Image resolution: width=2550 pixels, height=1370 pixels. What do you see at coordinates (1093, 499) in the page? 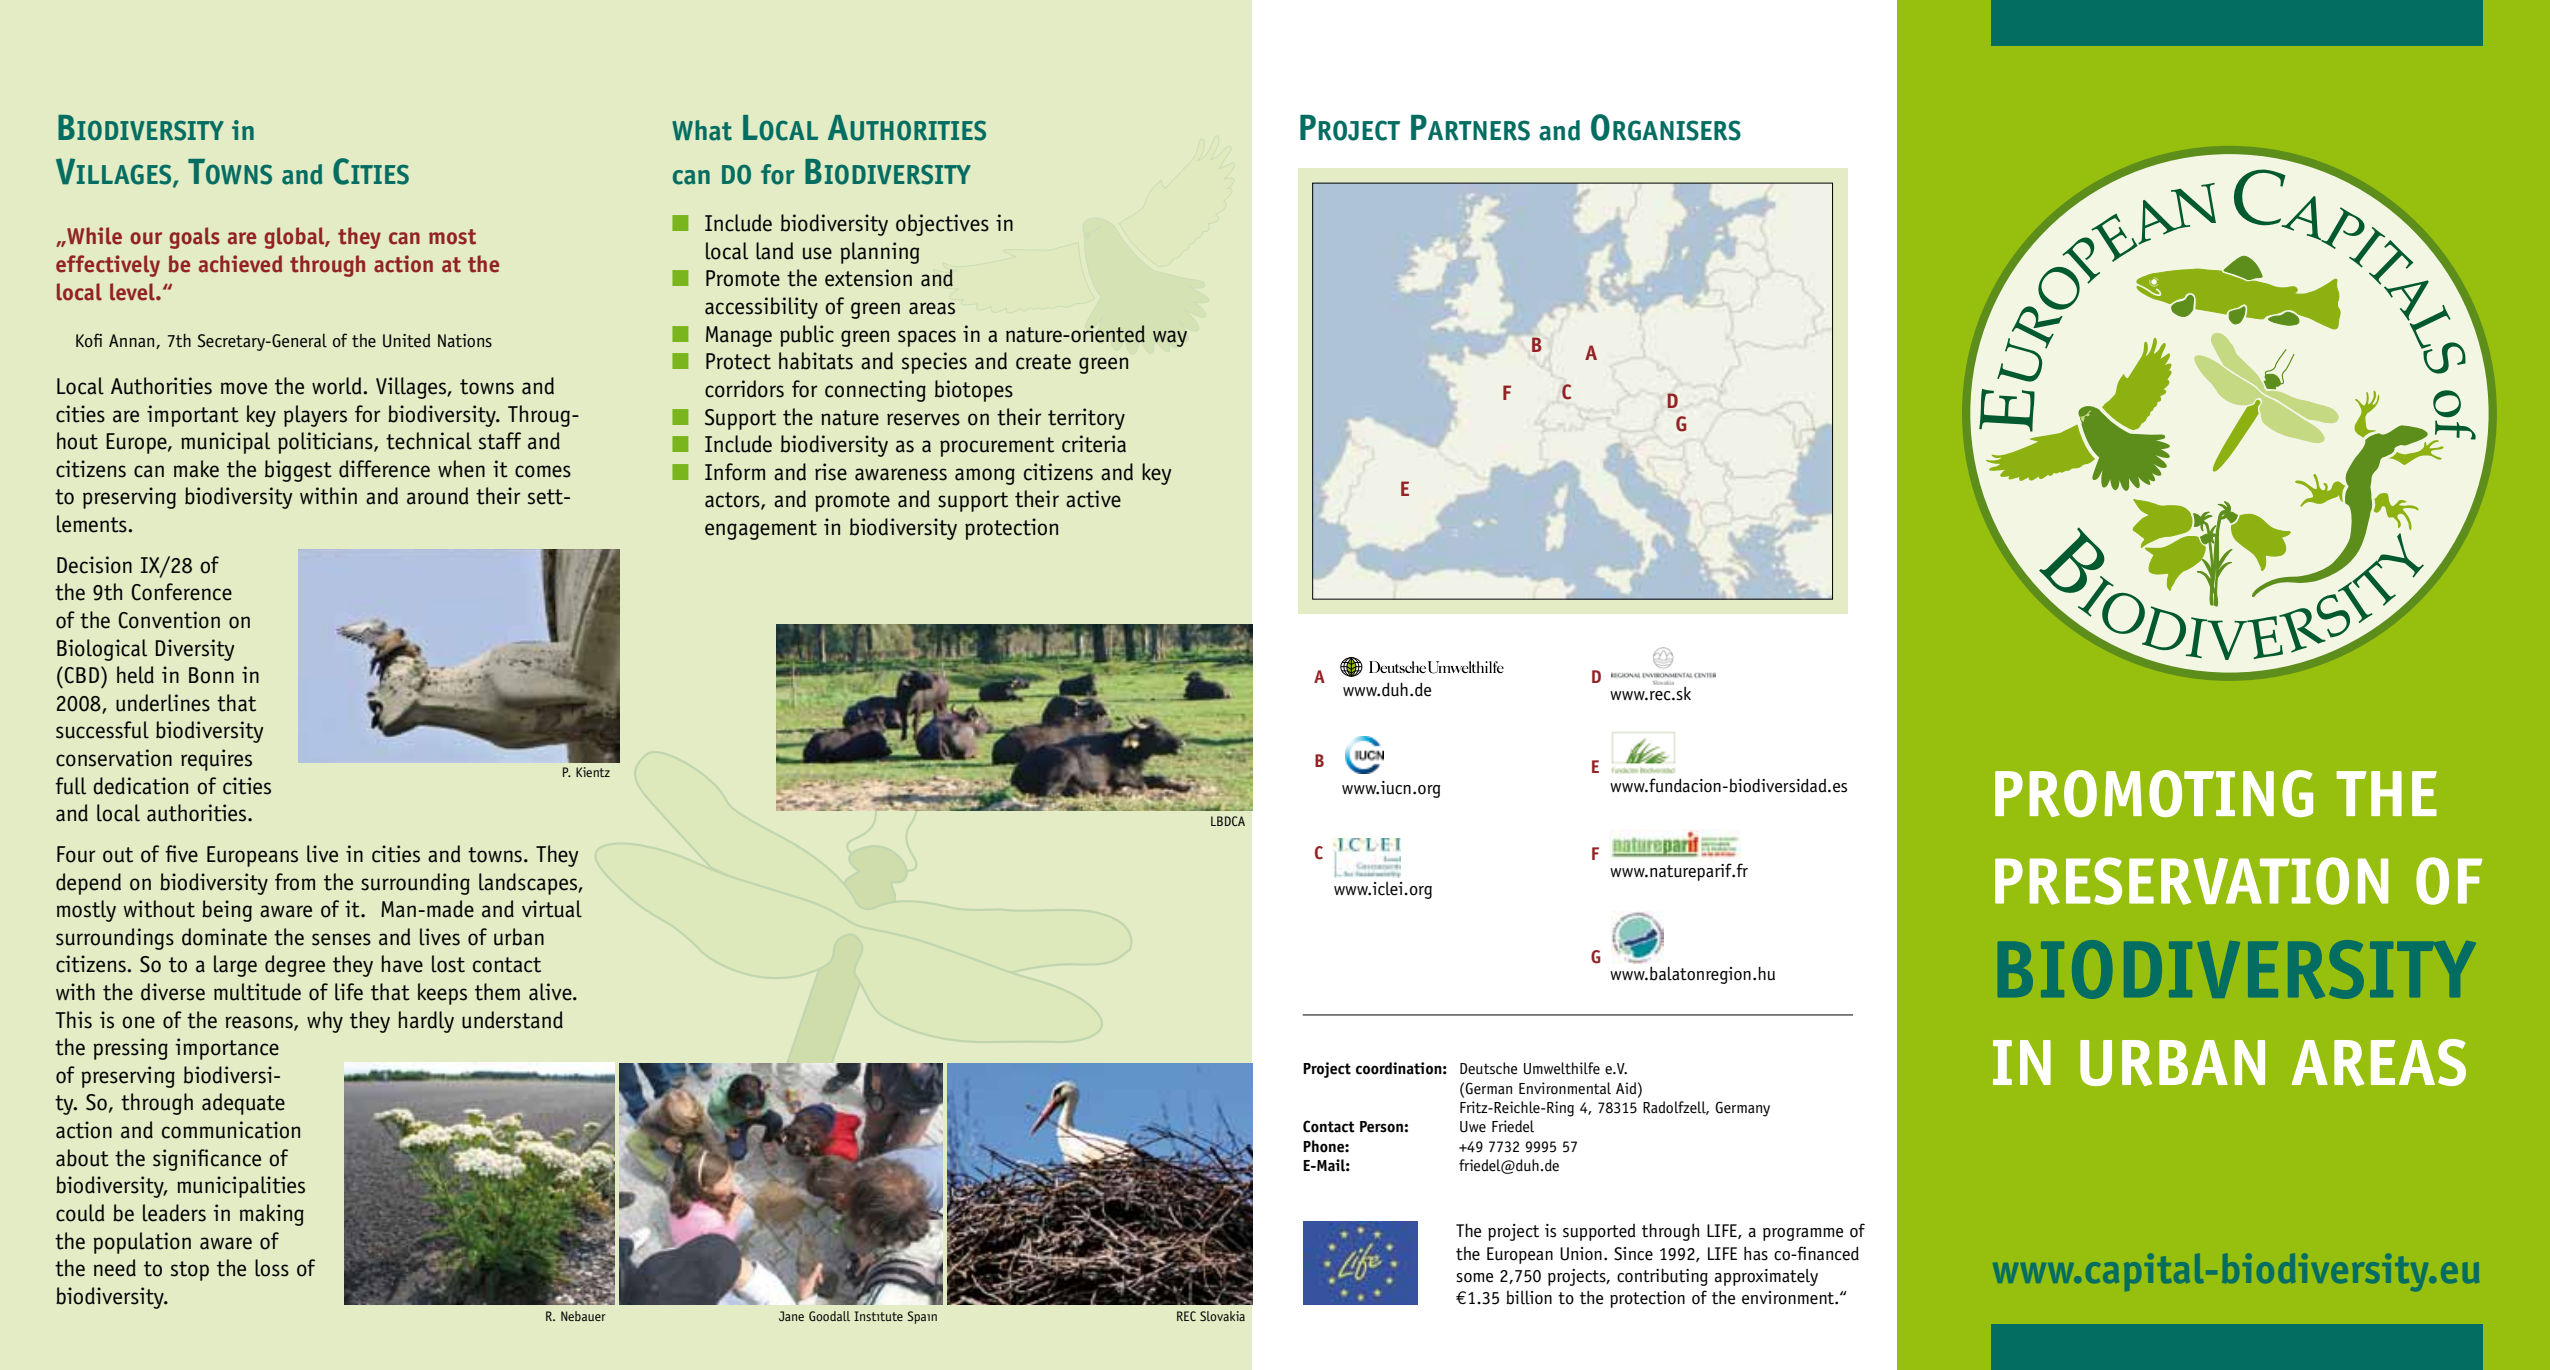
I see `active` at bounding box center [1093, 499].
